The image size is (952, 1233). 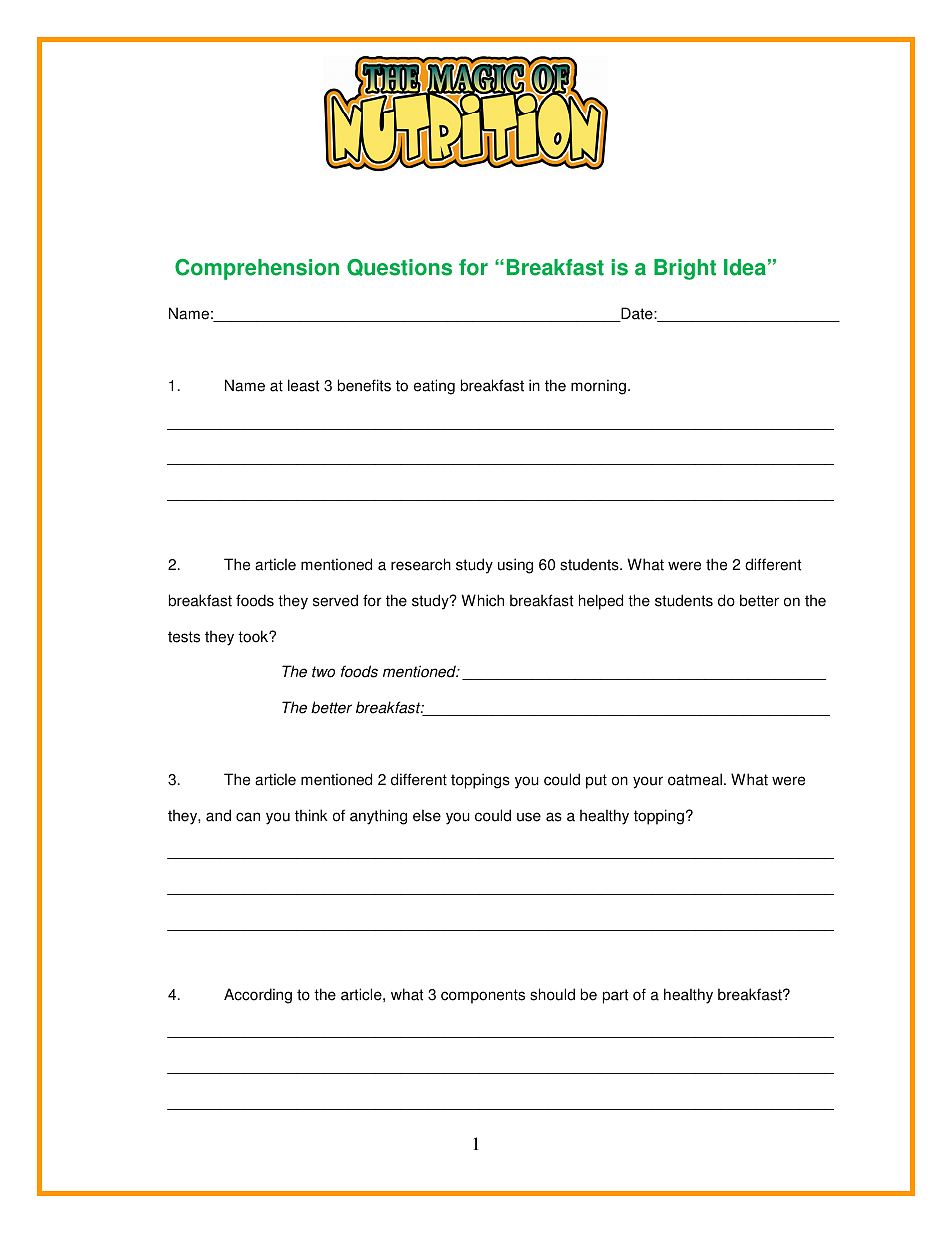 I want to click on your, so click(x=648, y=782).
